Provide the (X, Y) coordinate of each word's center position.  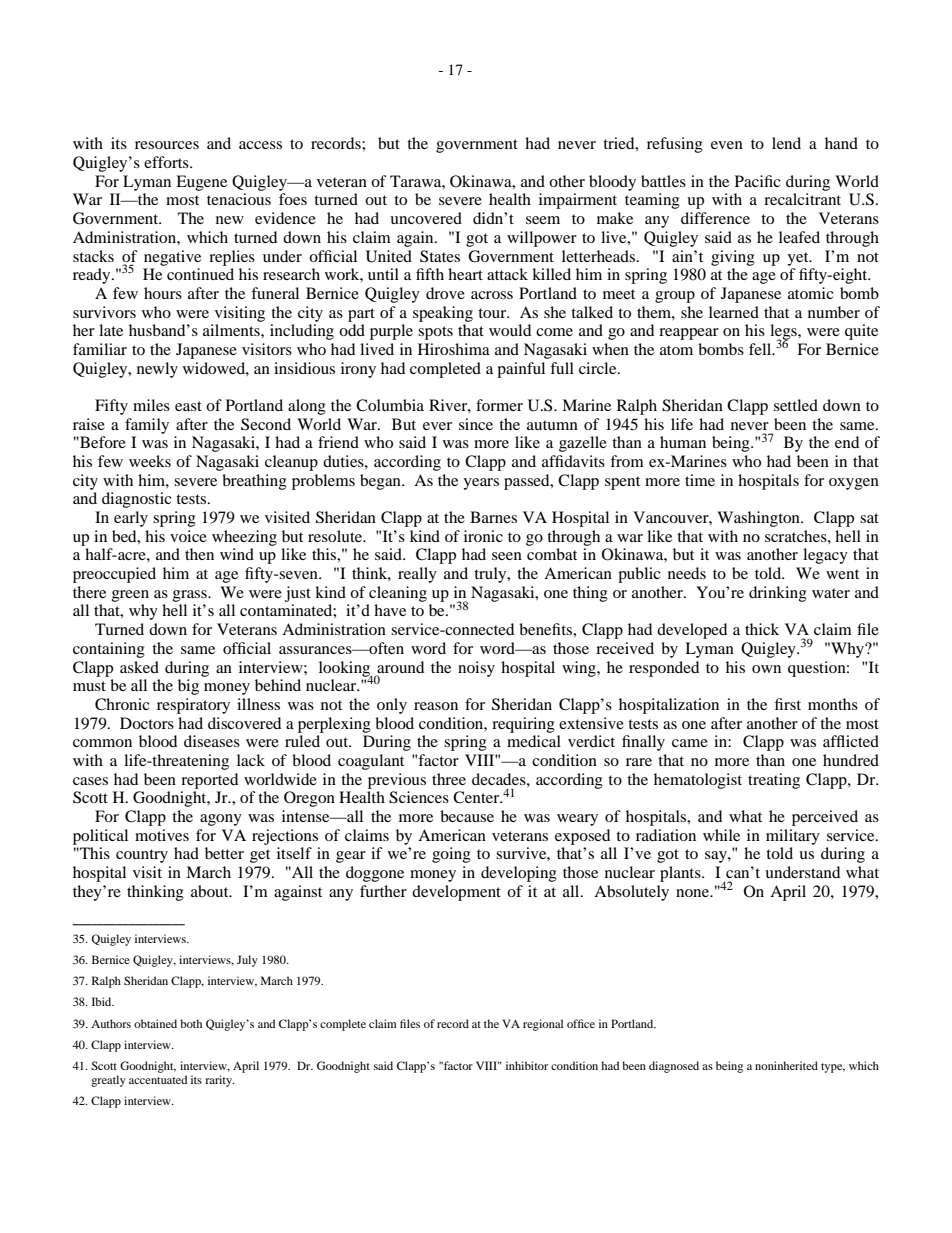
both (191, 1023)
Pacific (757, 181)
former (499, 405)
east (188, 406)
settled (796, 405)
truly (491, 575)
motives (162, 835)
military (793, 837)
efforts (167, 162)
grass (191, 596)
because (467, 816)
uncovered (426, 218)
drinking (778, 594)
